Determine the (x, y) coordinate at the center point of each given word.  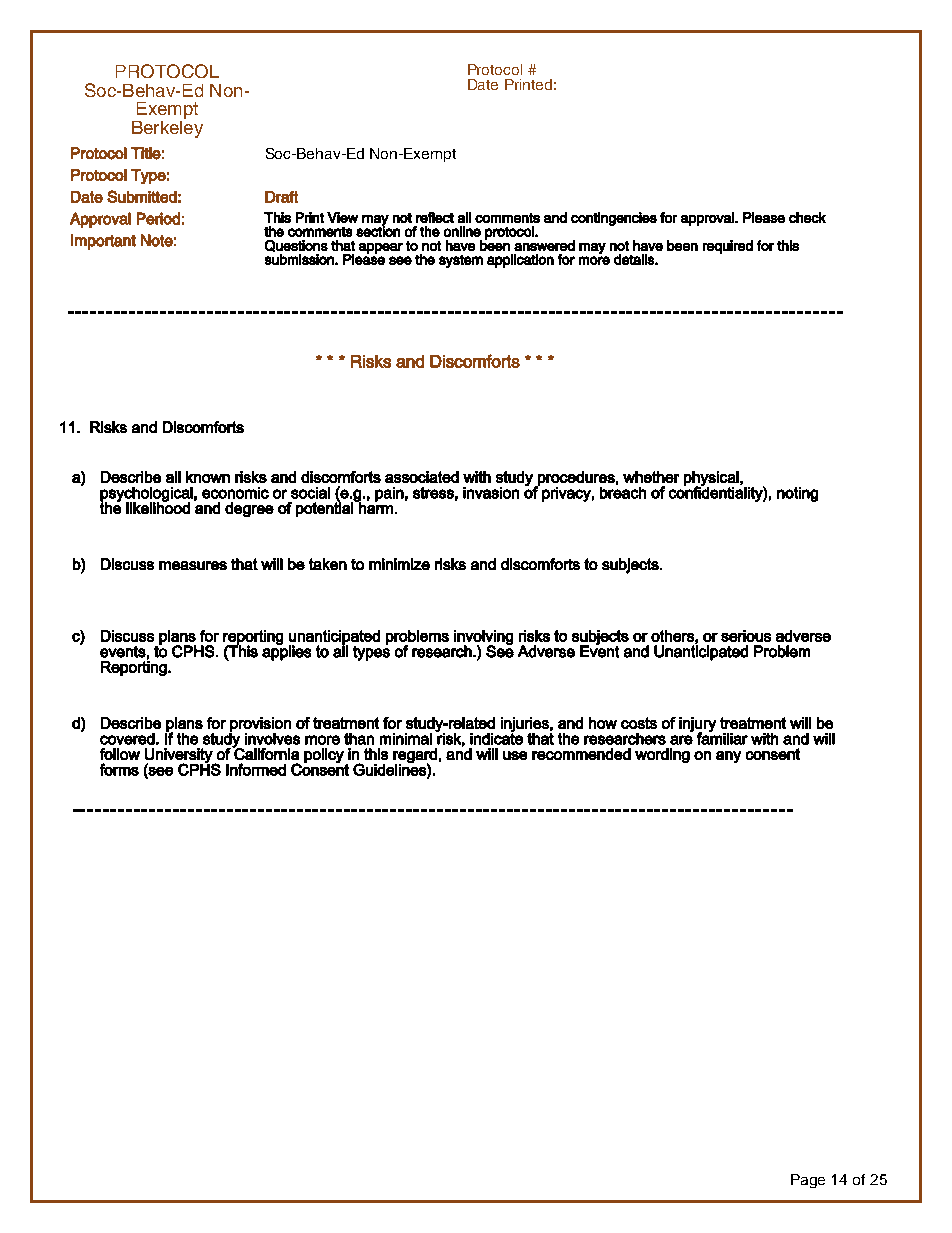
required (728, 247)
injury (697, 725)
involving (483, 638)
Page (808, 1181)
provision (260, 725)
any (728, 757)
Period (158, 218)
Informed (256, 769)
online (462, 231)
